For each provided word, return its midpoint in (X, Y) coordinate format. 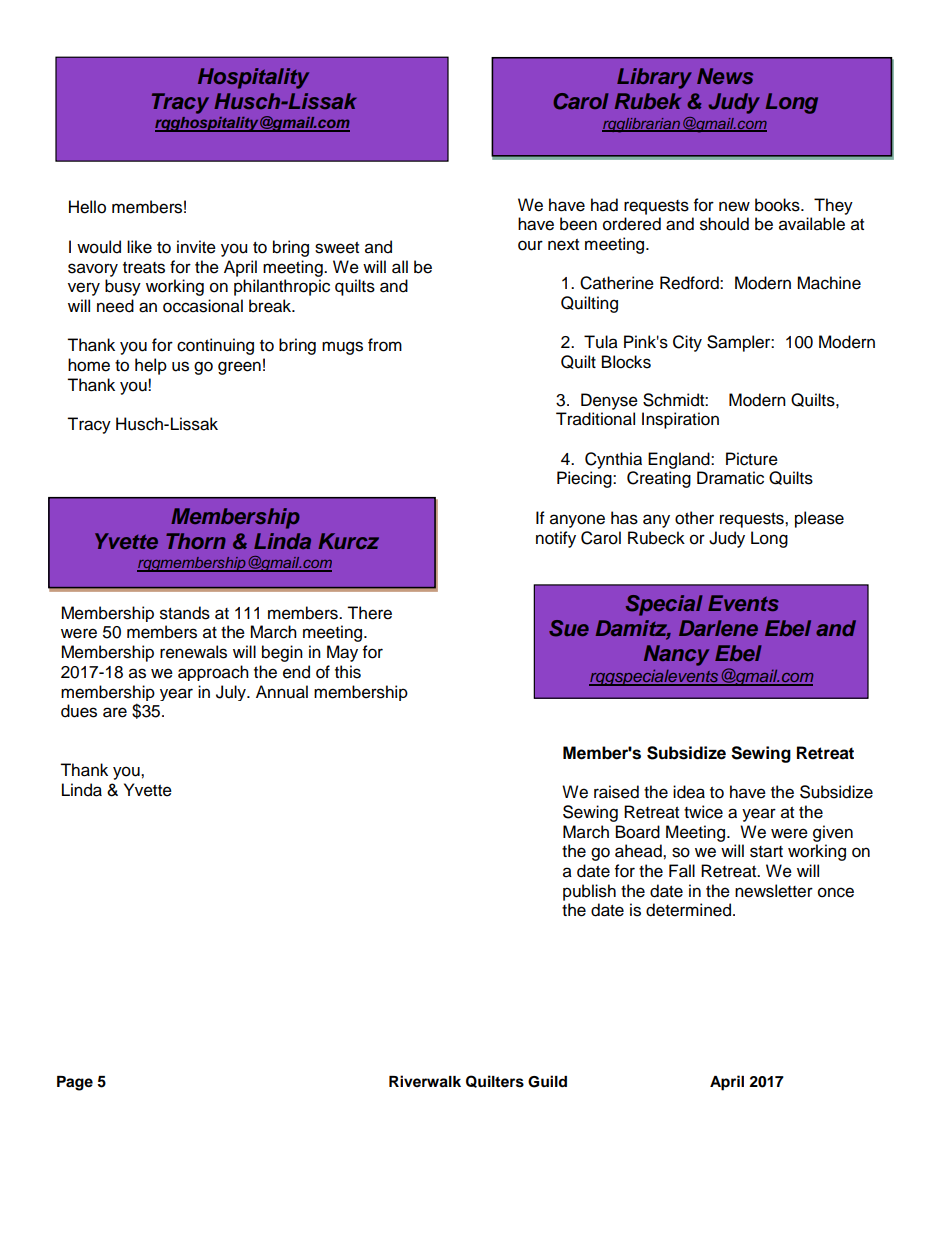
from (385, 345)
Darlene (718, 628)
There (369, 613)
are (115, 712)
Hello (87, 207)
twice (703, 812)
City (687, 343)
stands (185, 613)
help (151, 366)
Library (654, 78)
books (778, 205)
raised (616, 792)
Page (75, 1083)
